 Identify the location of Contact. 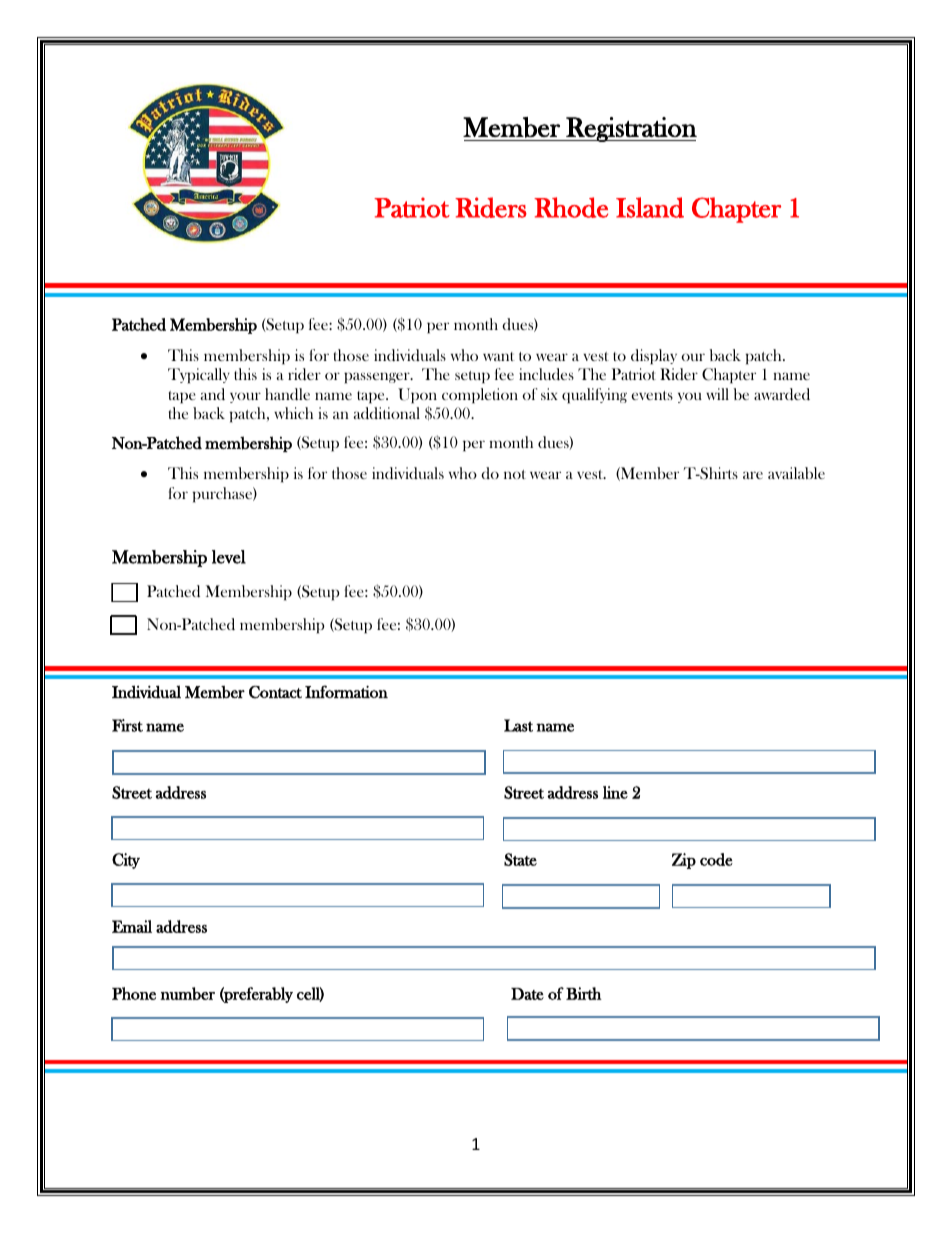
(275, 692).
